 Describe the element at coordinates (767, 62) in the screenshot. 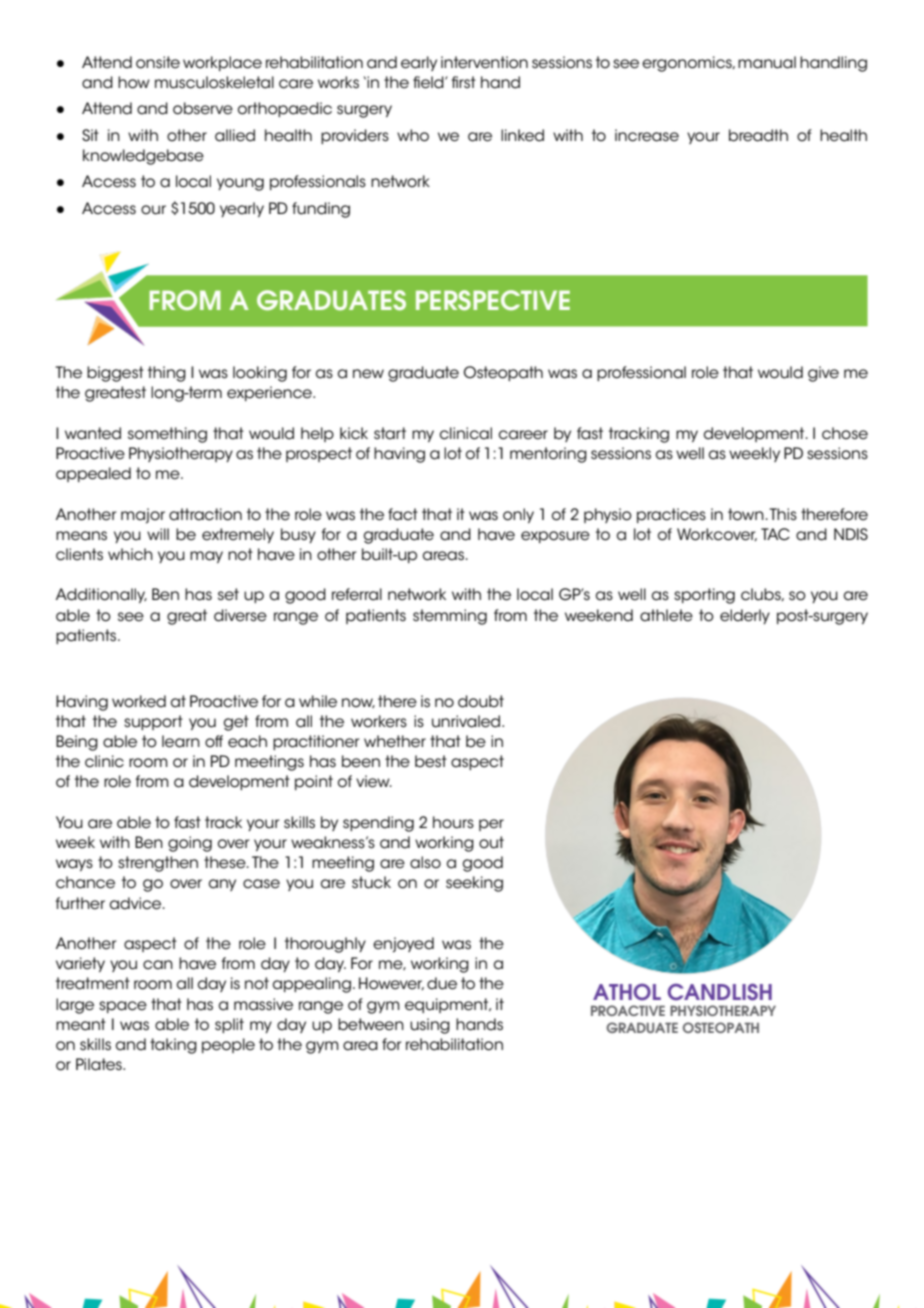

I see `manual` at that location.
